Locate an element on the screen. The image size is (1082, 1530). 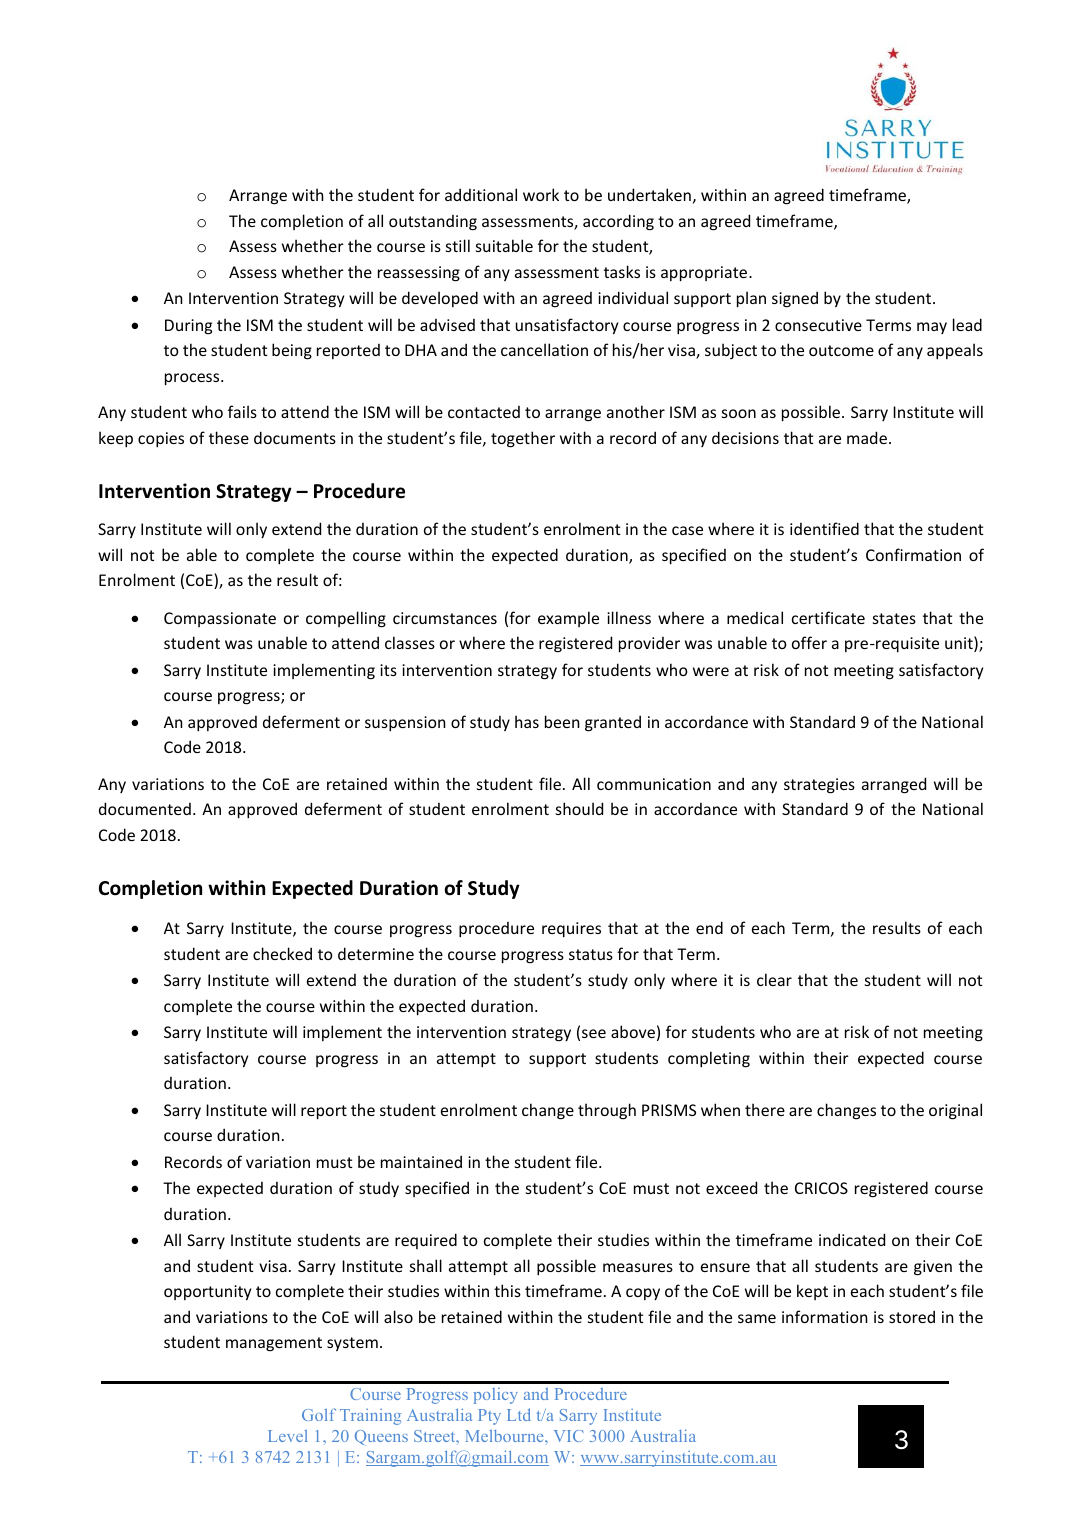
During is located at coordinates (188, 327).
